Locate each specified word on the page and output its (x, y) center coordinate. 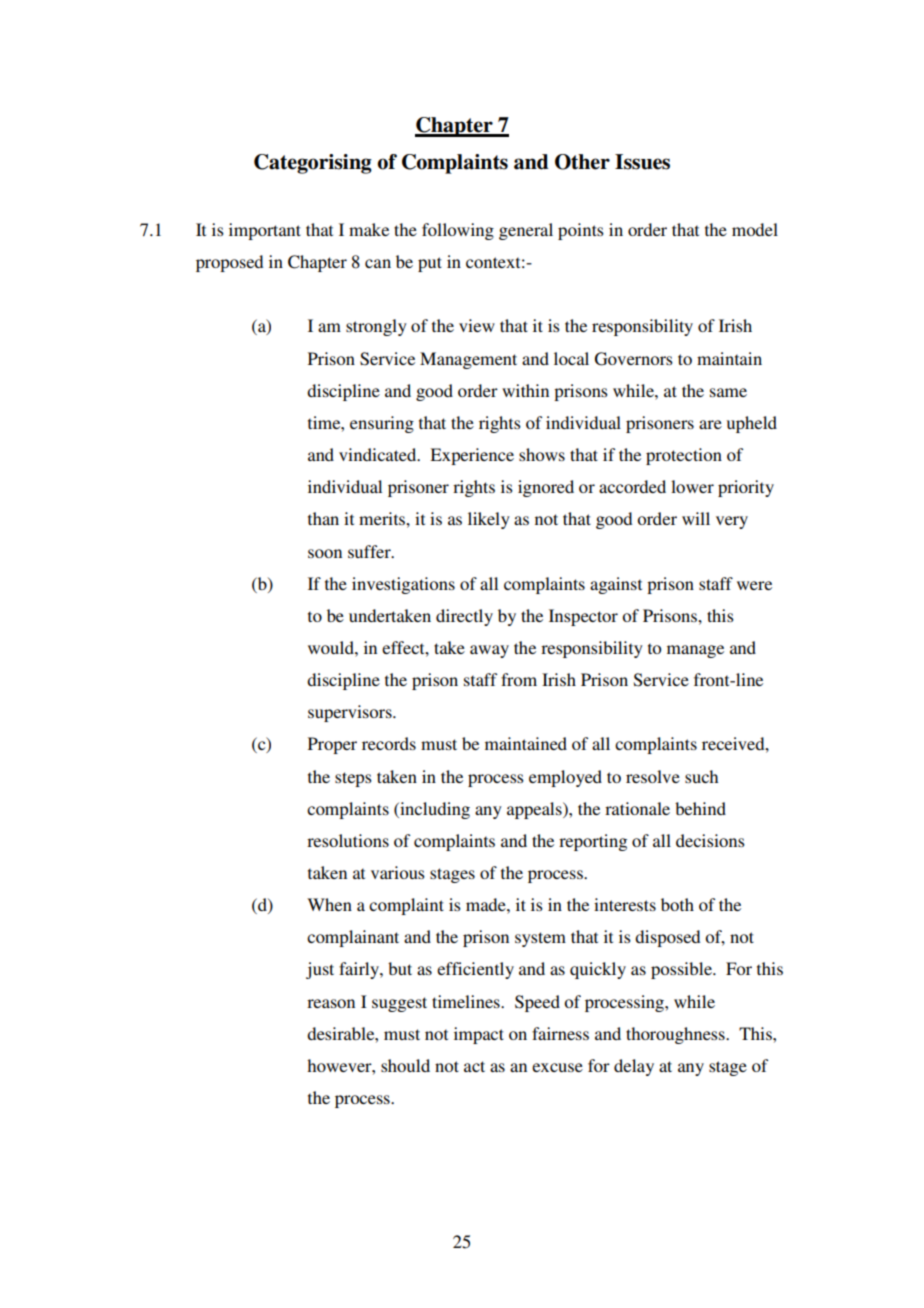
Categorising (313, 164)
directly (464, 617)
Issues (642, 162)
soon (325, 553)
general (526, 231)
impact (479, 1035)
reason (331, 1003)
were (754, 585)
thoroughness (676, 1035)
